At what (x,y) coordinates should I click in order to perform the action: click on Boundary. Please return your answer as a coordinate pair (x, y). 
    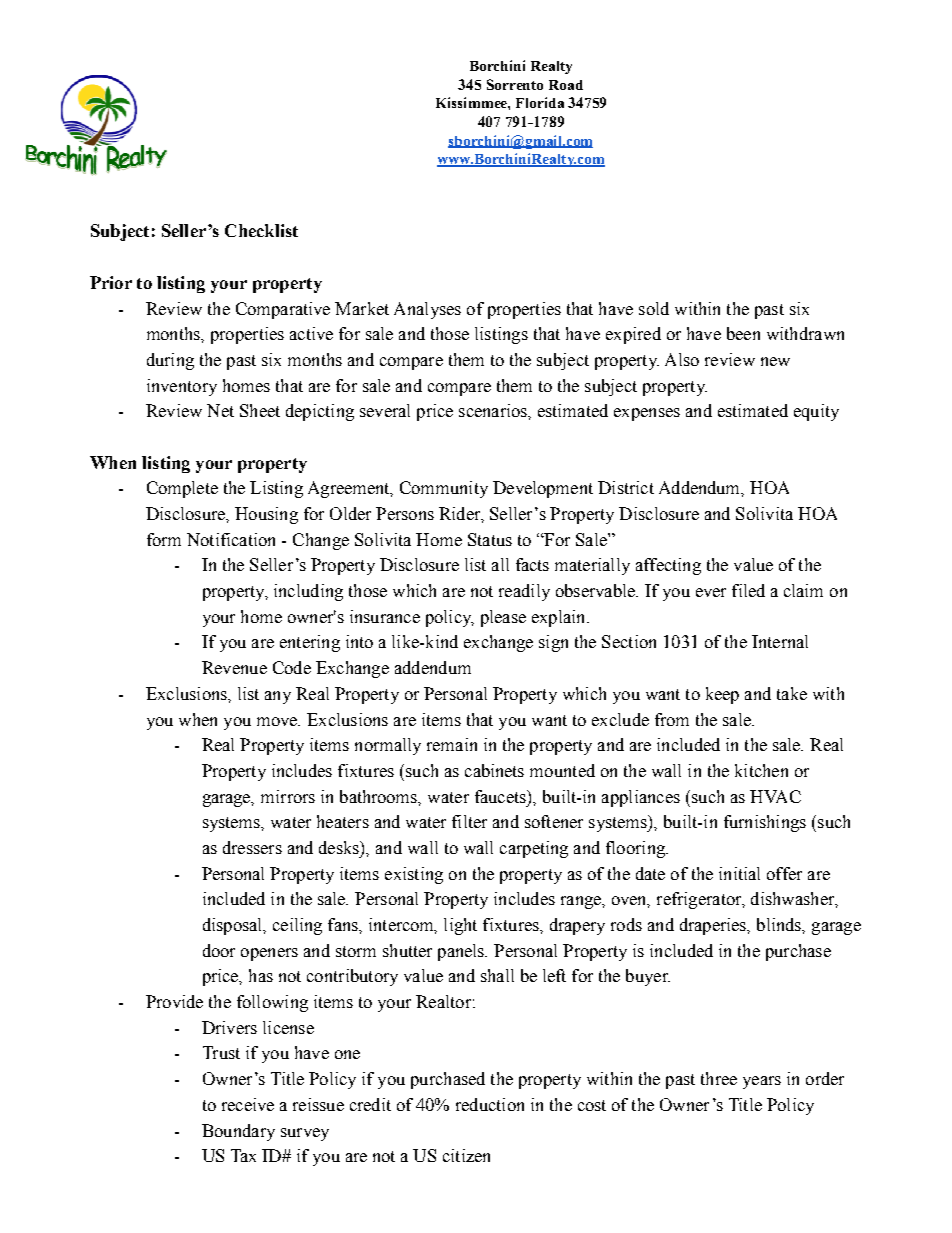
    Looking at the image, I should click on (238, 1132).
